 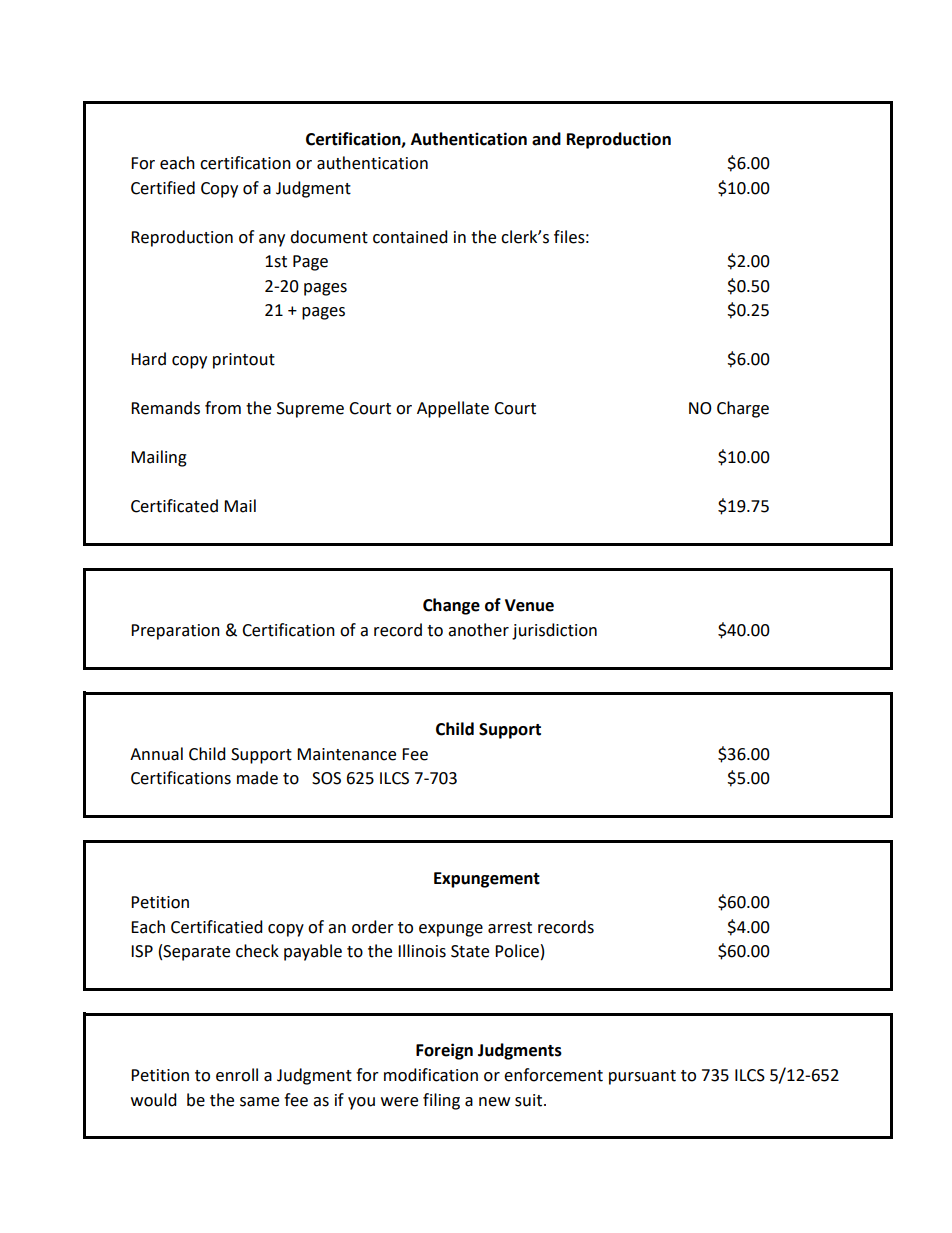 I want to click on Certified, so click(x=163, y=188).
